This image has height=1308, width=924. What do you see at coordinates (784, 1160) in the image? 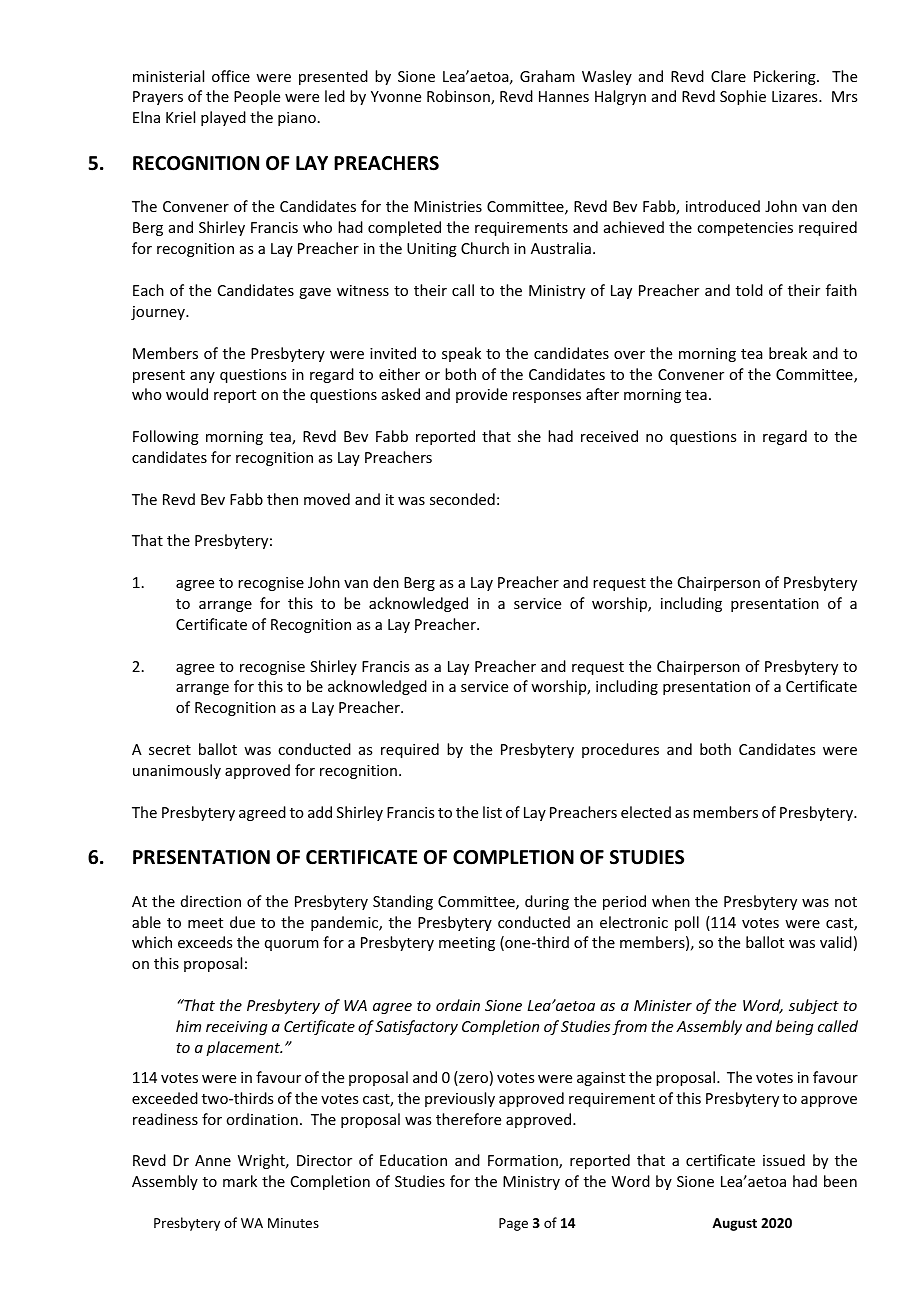
I see `issued` at bounding box center [784, 1160].
